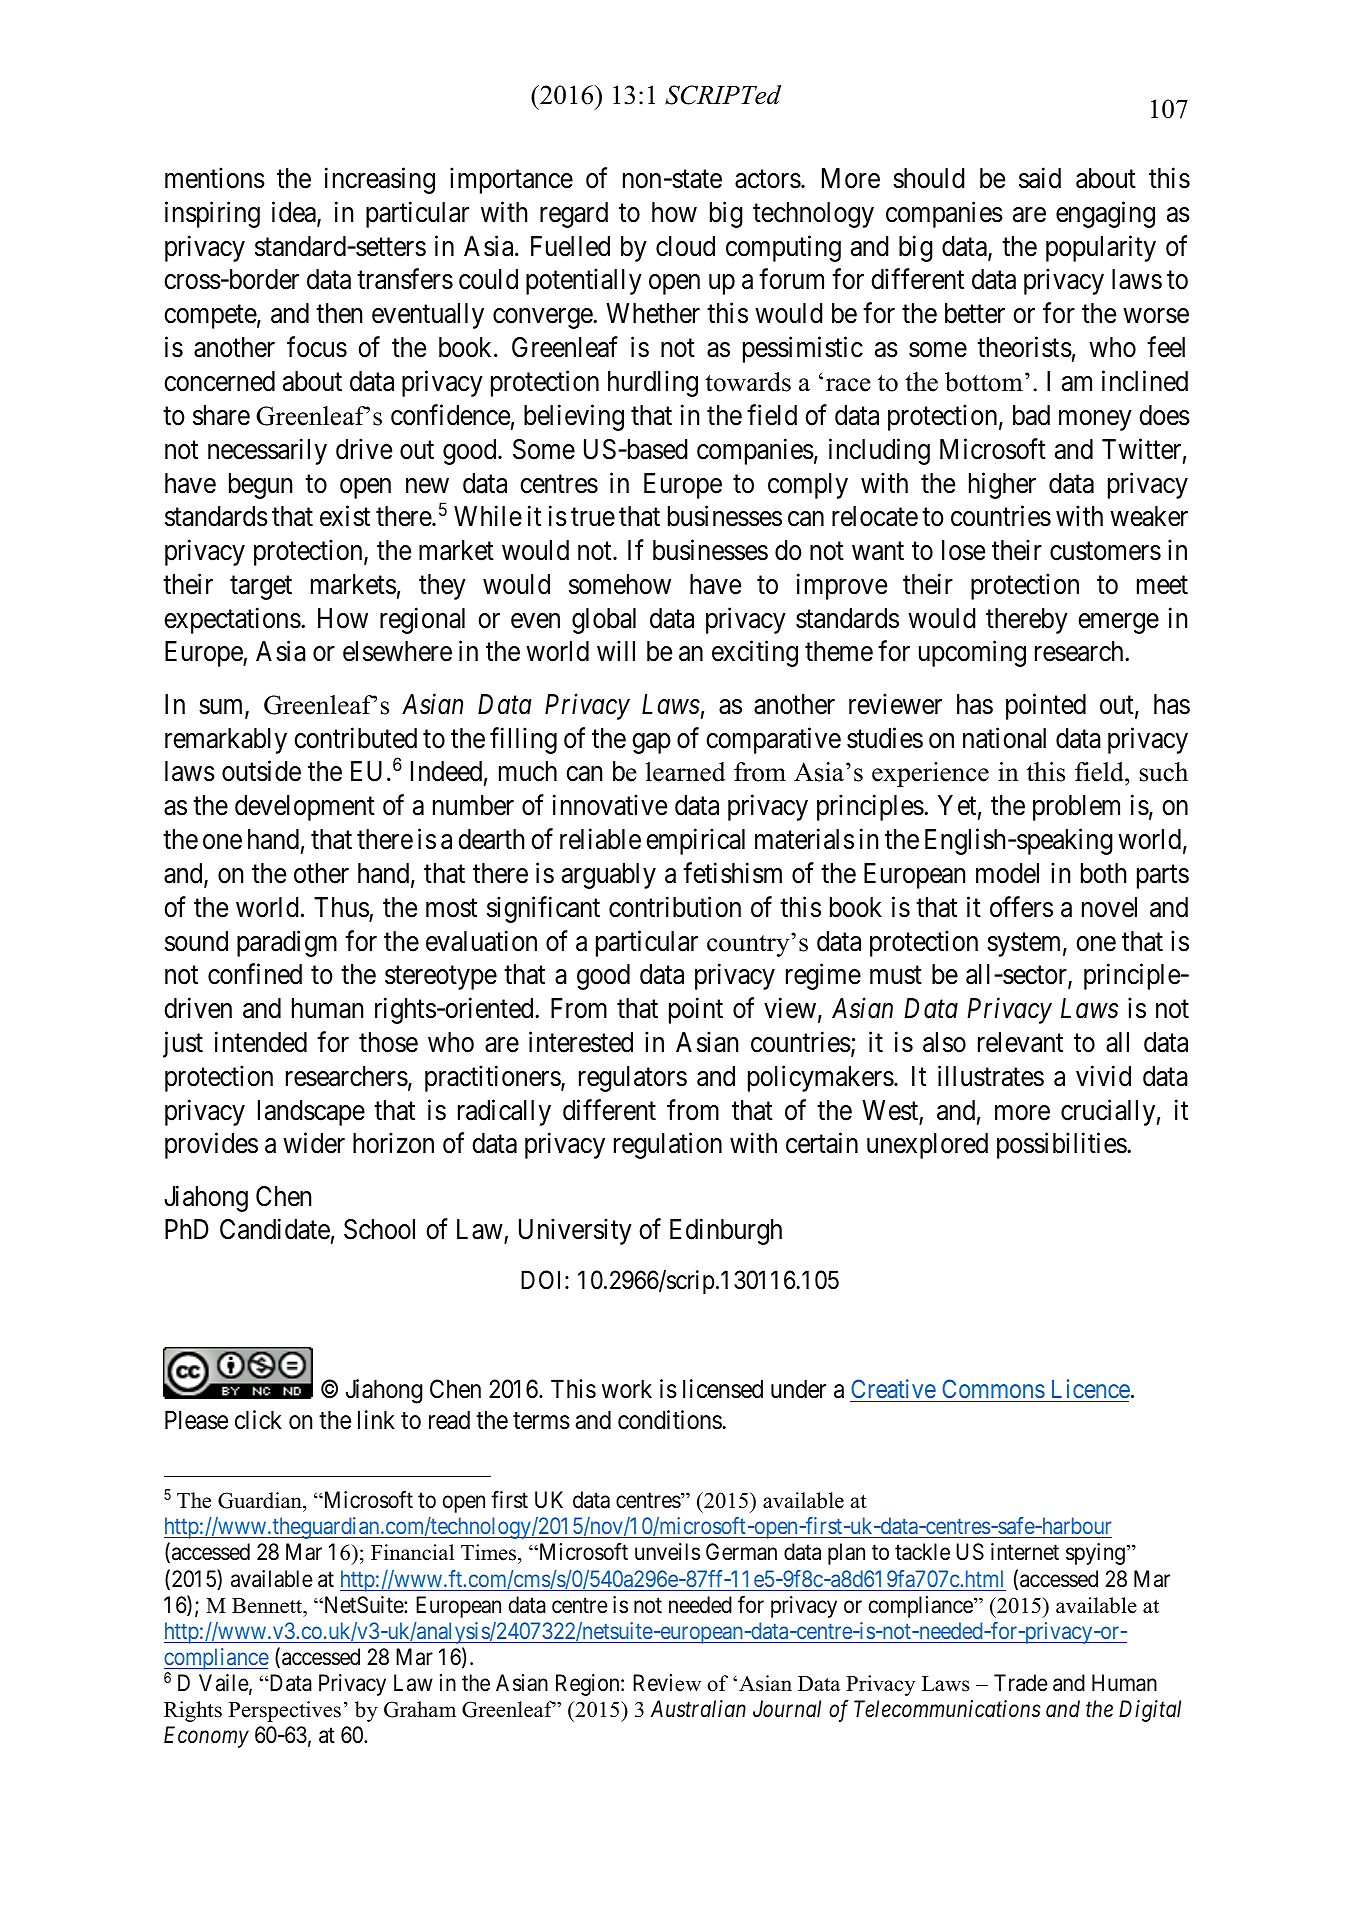 This screenshot has height=1913, width=1352. I want to click on engaging, so click(1105, 214).
